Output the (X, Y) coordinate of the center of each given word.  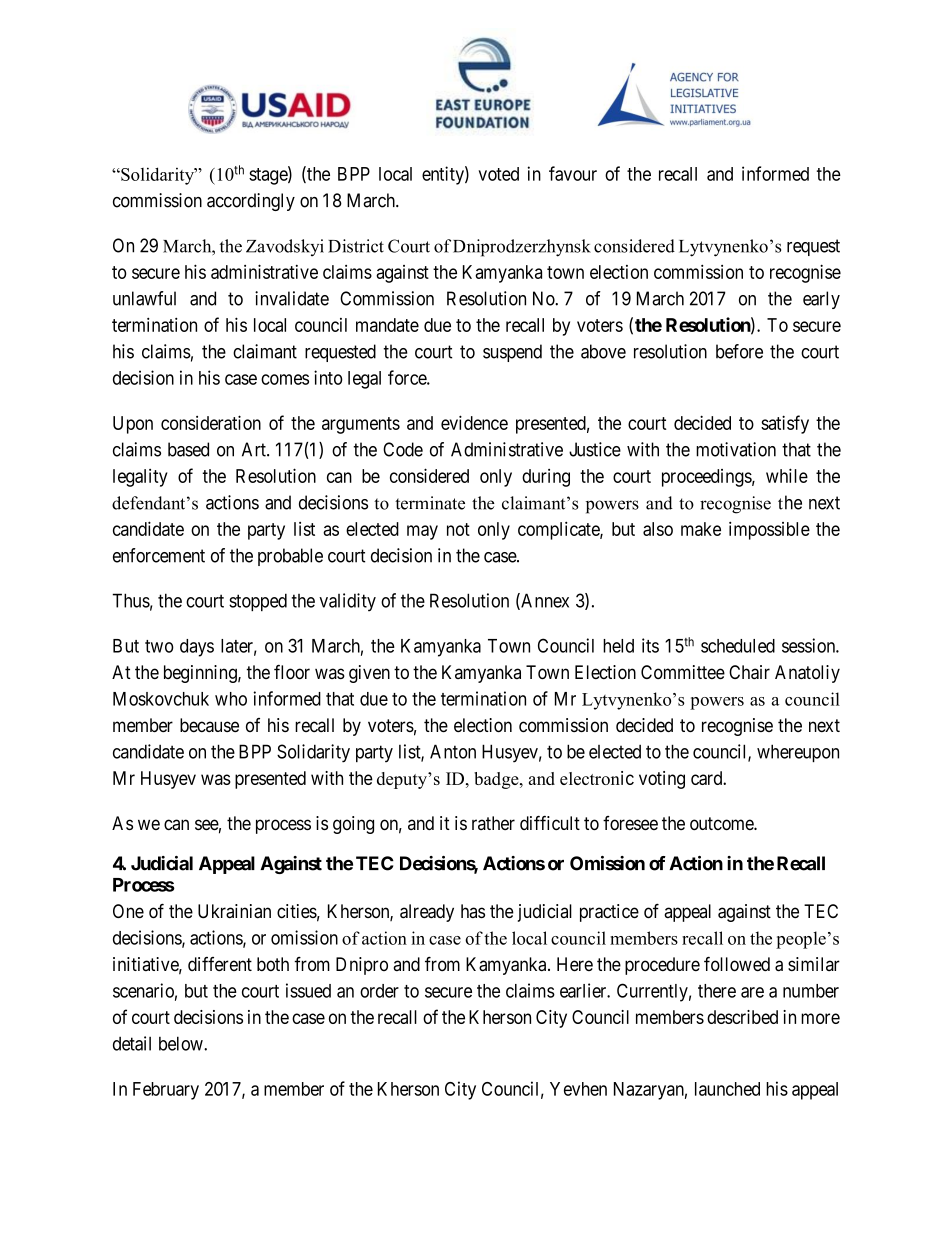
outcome (722, 824)
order (379, 991)
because (209, 725)
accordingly (251, 202)
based (188, 449)
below (182, 1043)
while (787, 475)
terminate (430, 503)
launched (727, 1089)
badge (497, 780)
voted (498, 174)
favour (573, 173)
